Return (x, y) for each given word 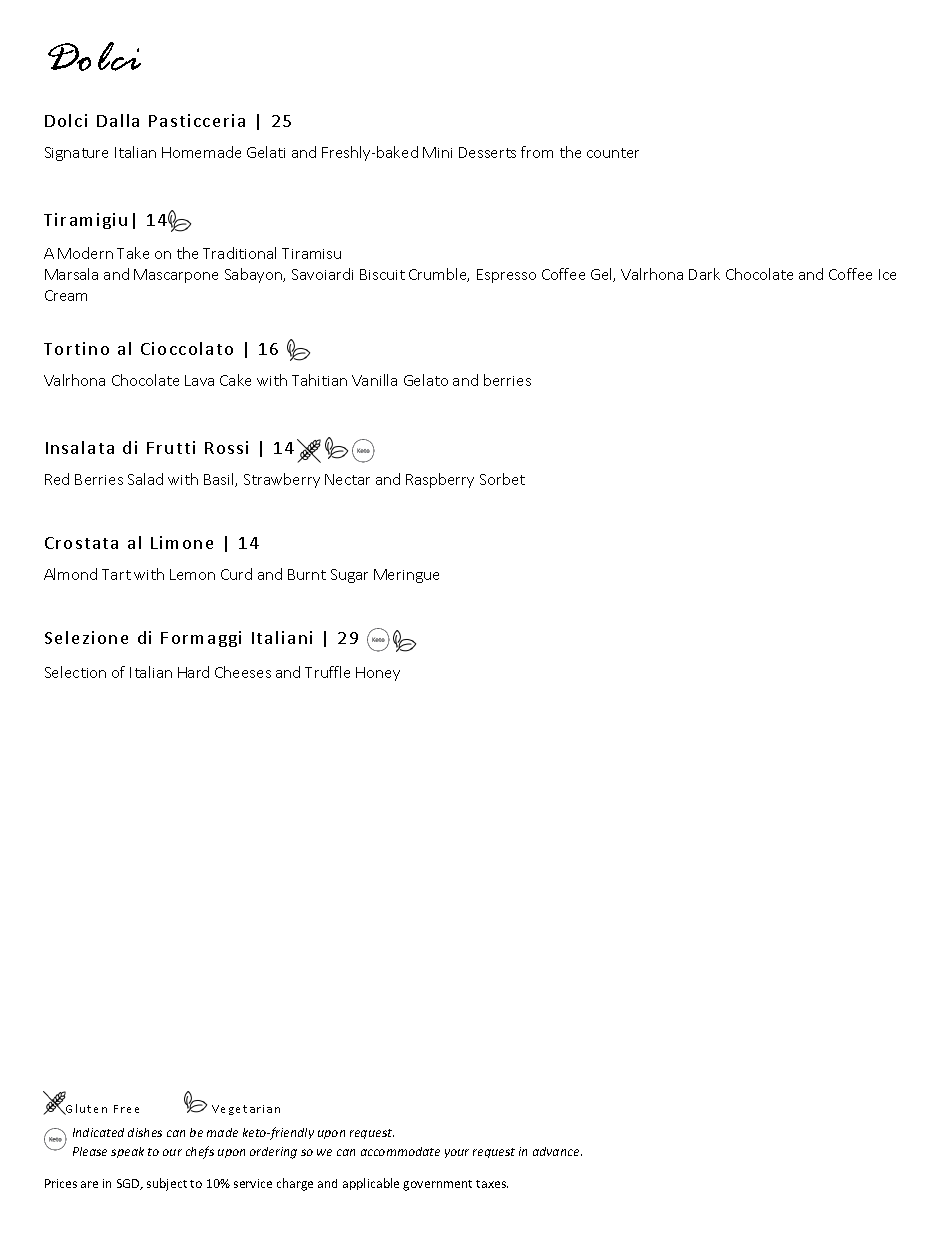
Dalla (118, 120)
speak (127, 1152)
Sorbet (502, 479)
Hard (193, 672)
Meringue (406, 576)
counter (613, 153)
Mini (437, 152)
